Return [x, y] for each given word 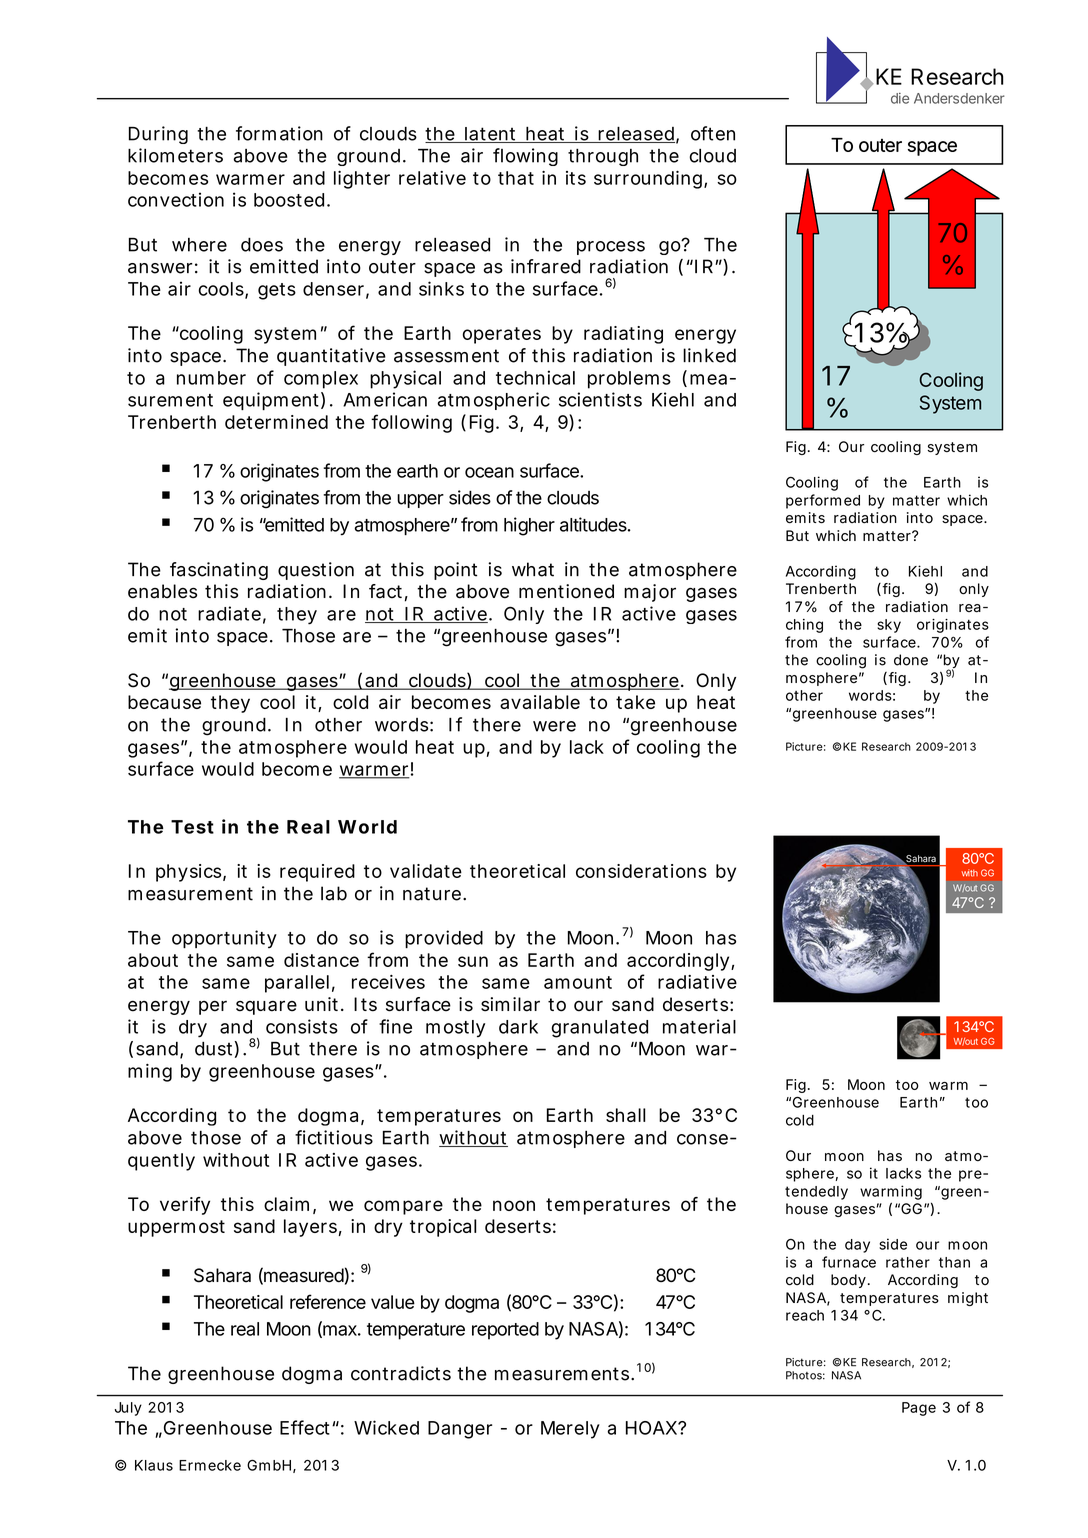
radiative [697, 982]
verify [185, 1206]
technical [535, 377]
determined [276, 422]
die [900, 98]
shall [626, 1115]
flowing [525, 157]
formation [279, 133]
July [128, 1409]
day [857, 1246]
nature [434, 894]
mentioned [566, 591]
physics [191, 873]
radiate [232, 614]
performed [823, 501]
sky [889, 626]
